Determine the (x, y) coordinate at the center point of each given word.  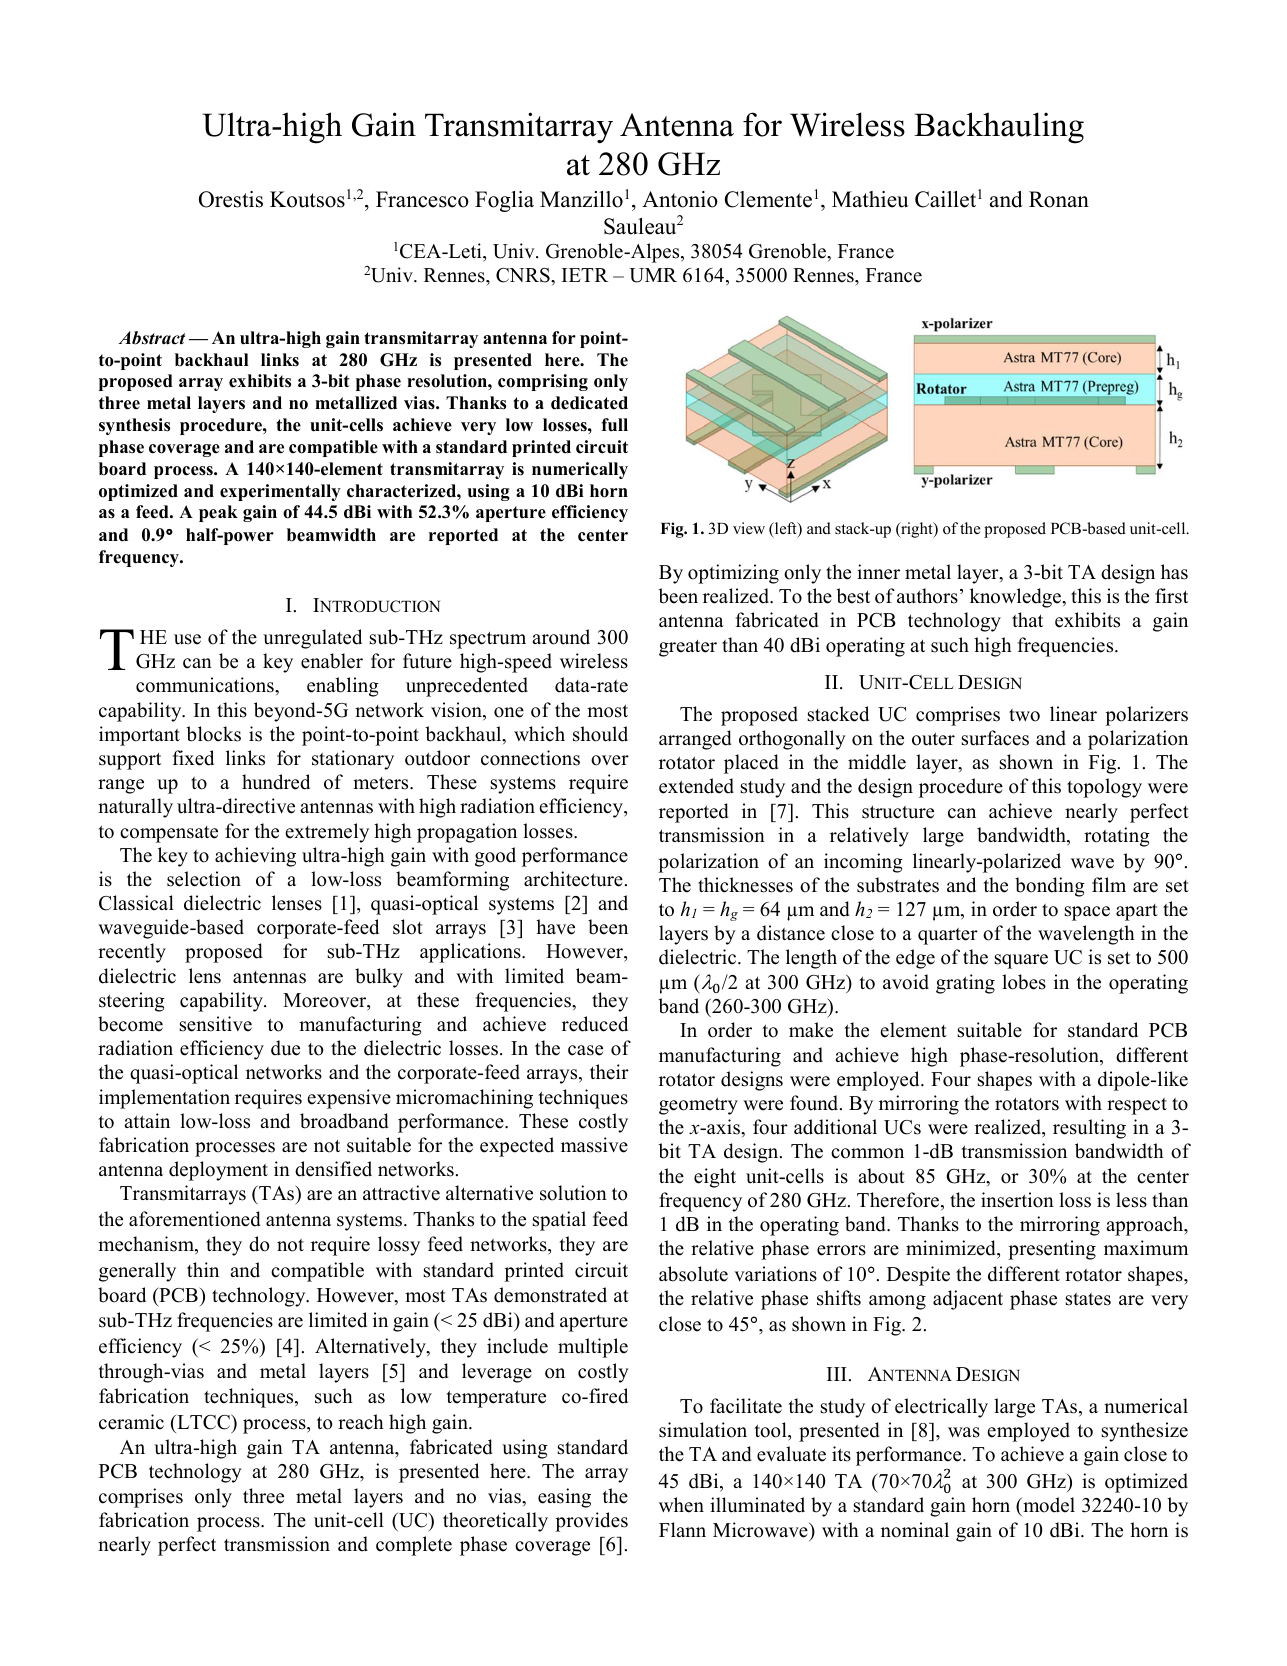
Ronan (1059, 199)
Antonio (680, 199)
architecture (573, 879)
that (1027, 619)
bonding (1050, 887)
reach (361, 1422)
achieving (255, 857)
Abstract (151, 338)
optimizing (733, 574)
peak (218, 513)
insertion (1017, 1200)
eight (715, 1178)
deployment (218, 1171)
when (681, 1505)
